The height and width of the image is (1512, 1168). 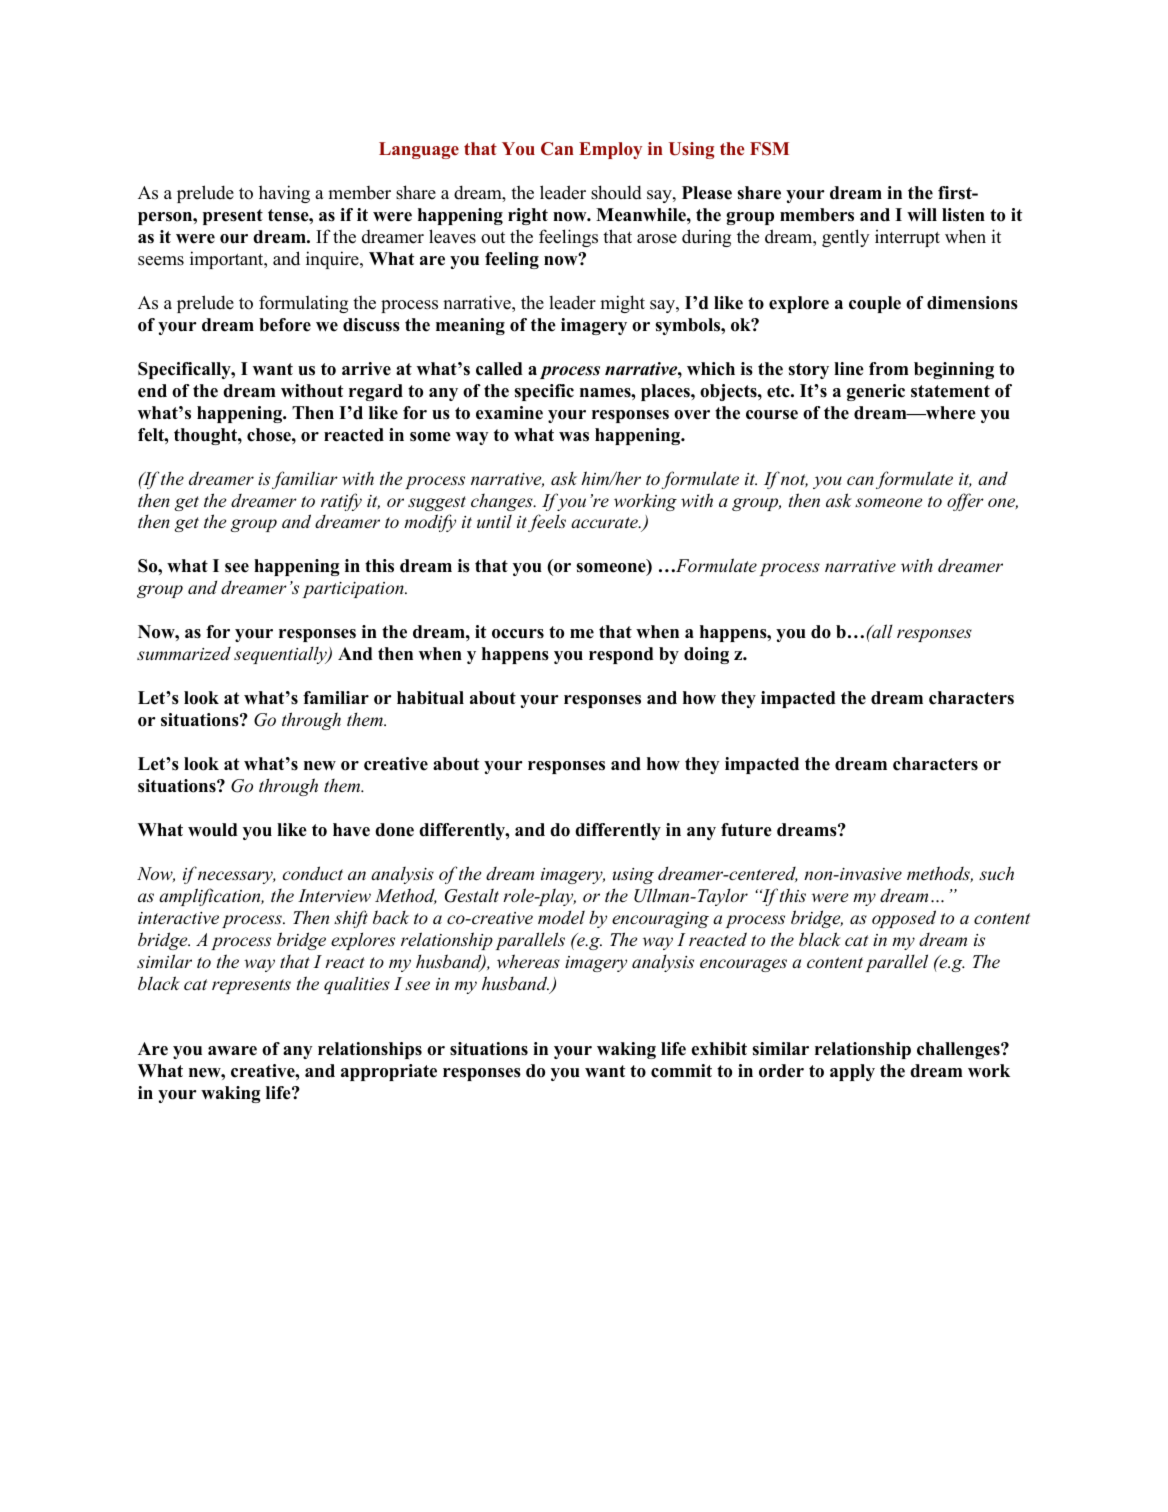 What do you see at coordinates (922, 214) in the image?
I see `will` at bounding box center [922, 214].
